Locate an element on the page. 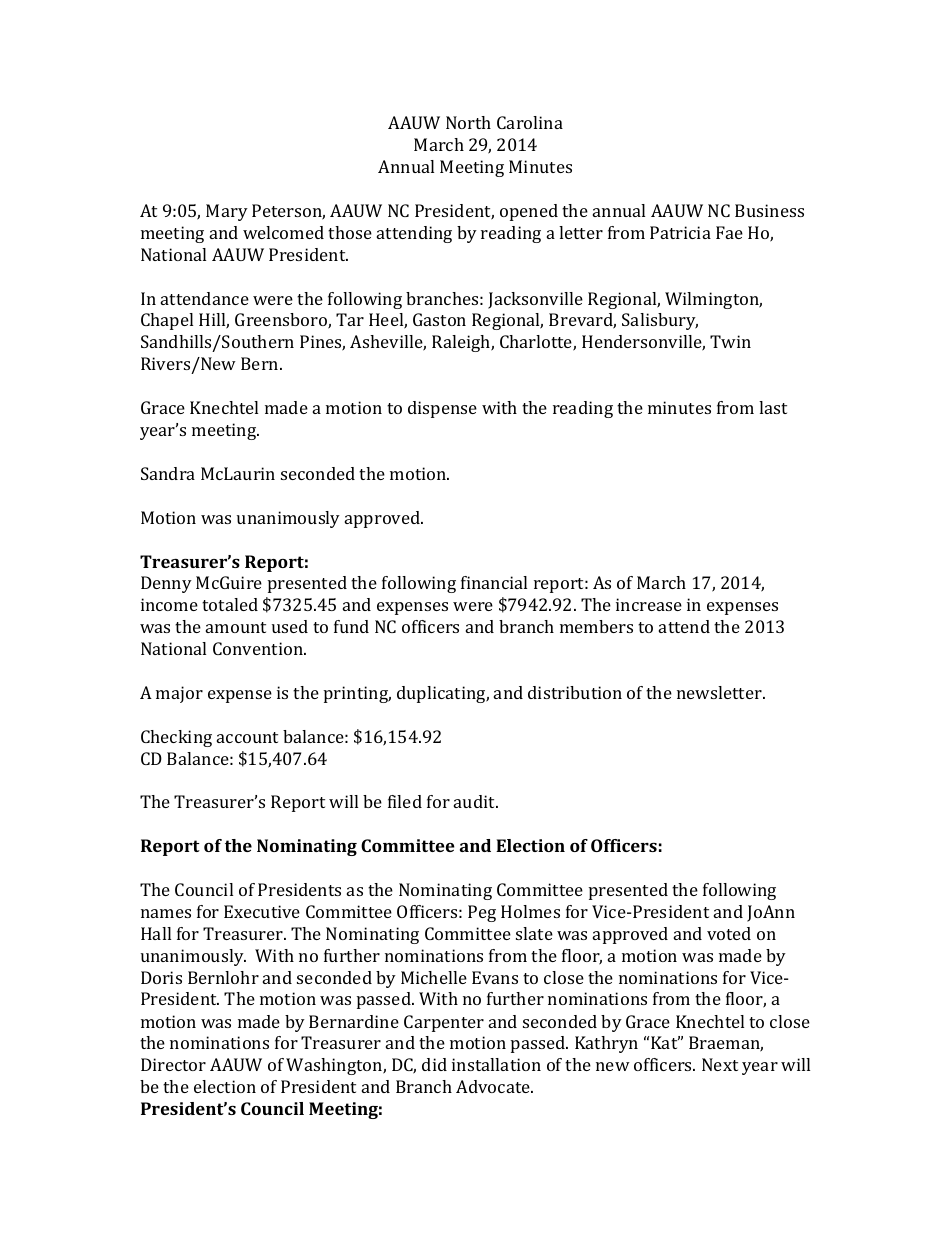  Mary is located at coordinates (227, 212).
